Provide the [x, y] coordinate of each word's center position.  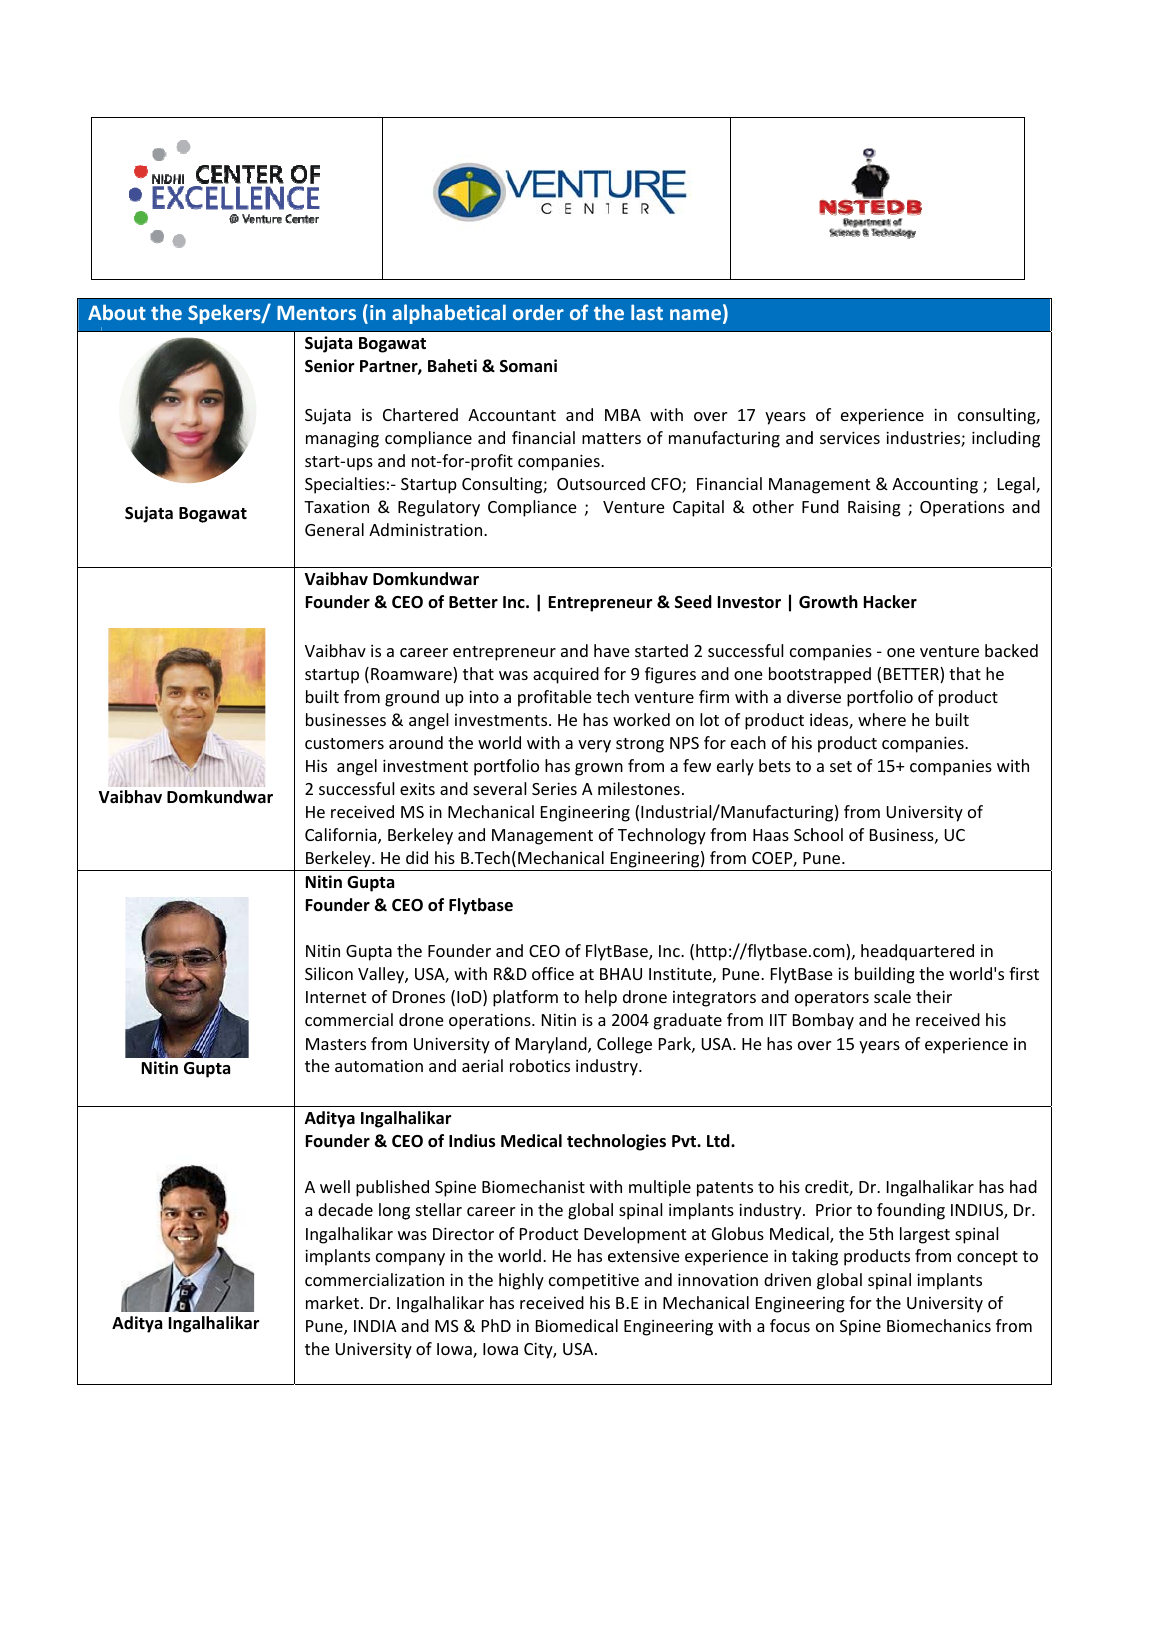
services [850, 437]
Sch [806, 834]
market [334, 1302]
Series [554, 788]
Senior [329, 366]
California [342, 836]
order [538, 312]
